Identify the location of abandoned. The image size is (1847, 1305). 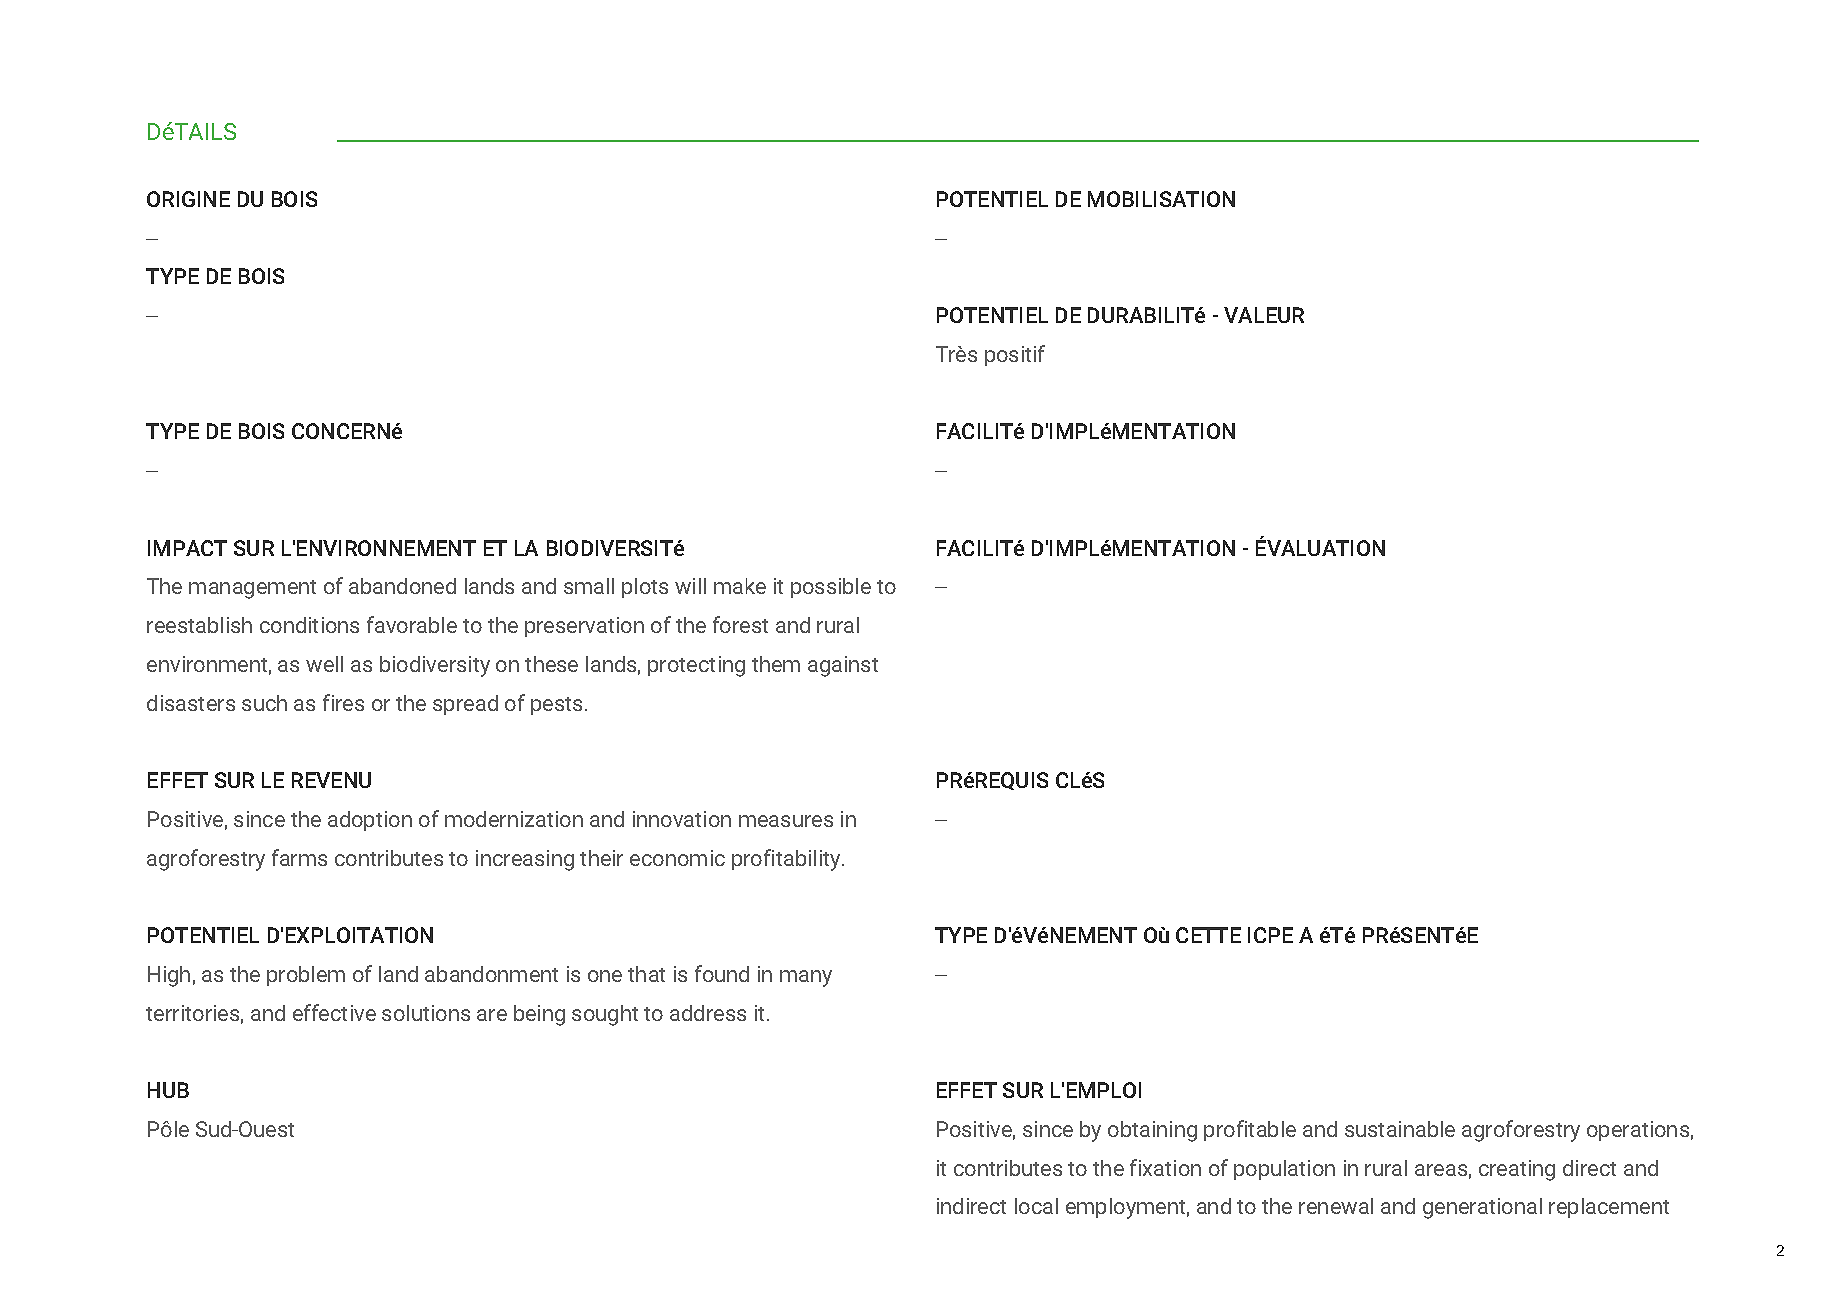
(402, 586).
